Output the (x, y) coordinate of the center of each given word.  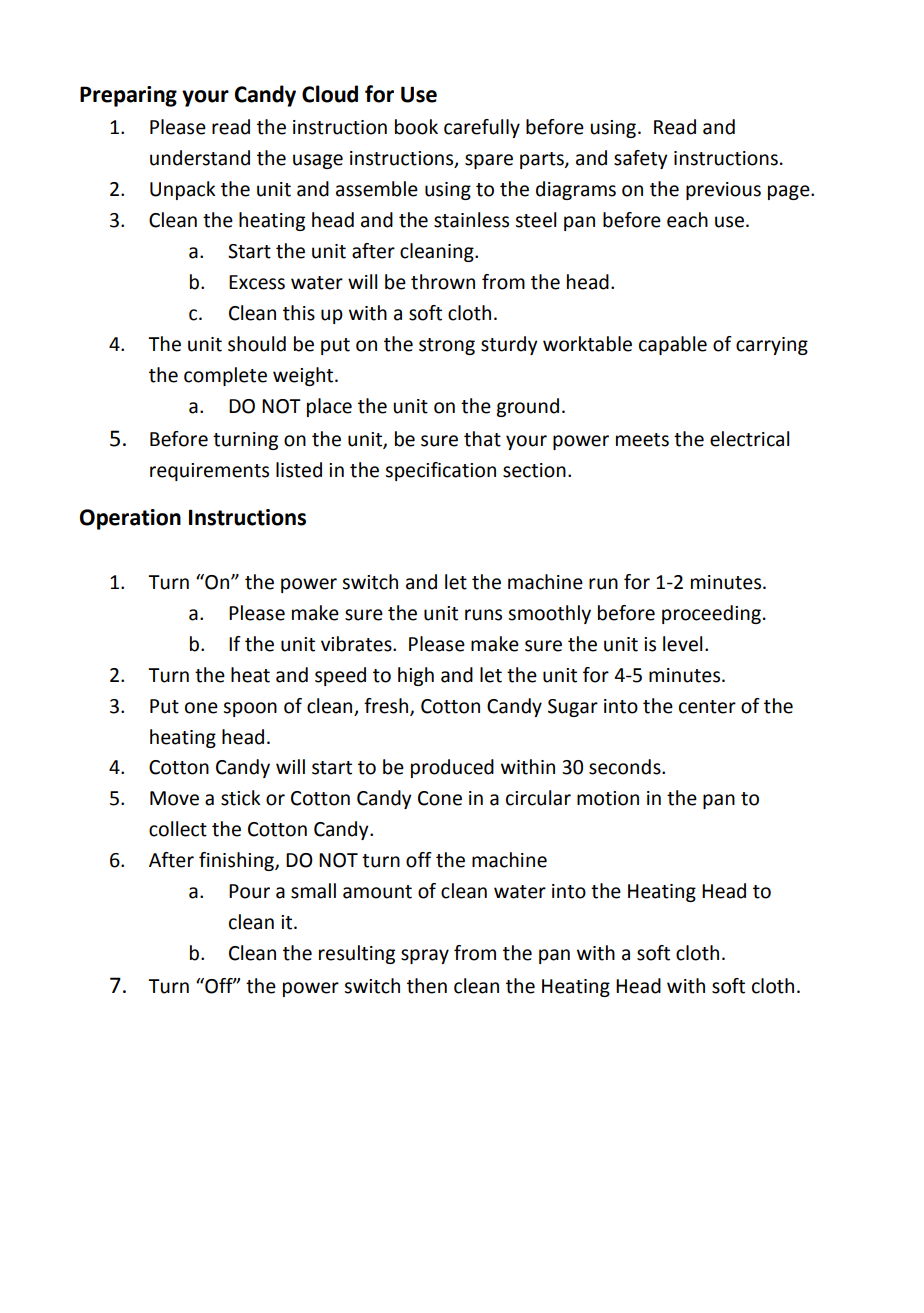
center (707, 707)
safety (641, 159)
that (482, 439)
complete (225, 376)
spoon (250, 709)
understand (200, 158)
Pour (249, 891)
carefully (482, 128)
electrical (749, 439)
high (416, 676)
